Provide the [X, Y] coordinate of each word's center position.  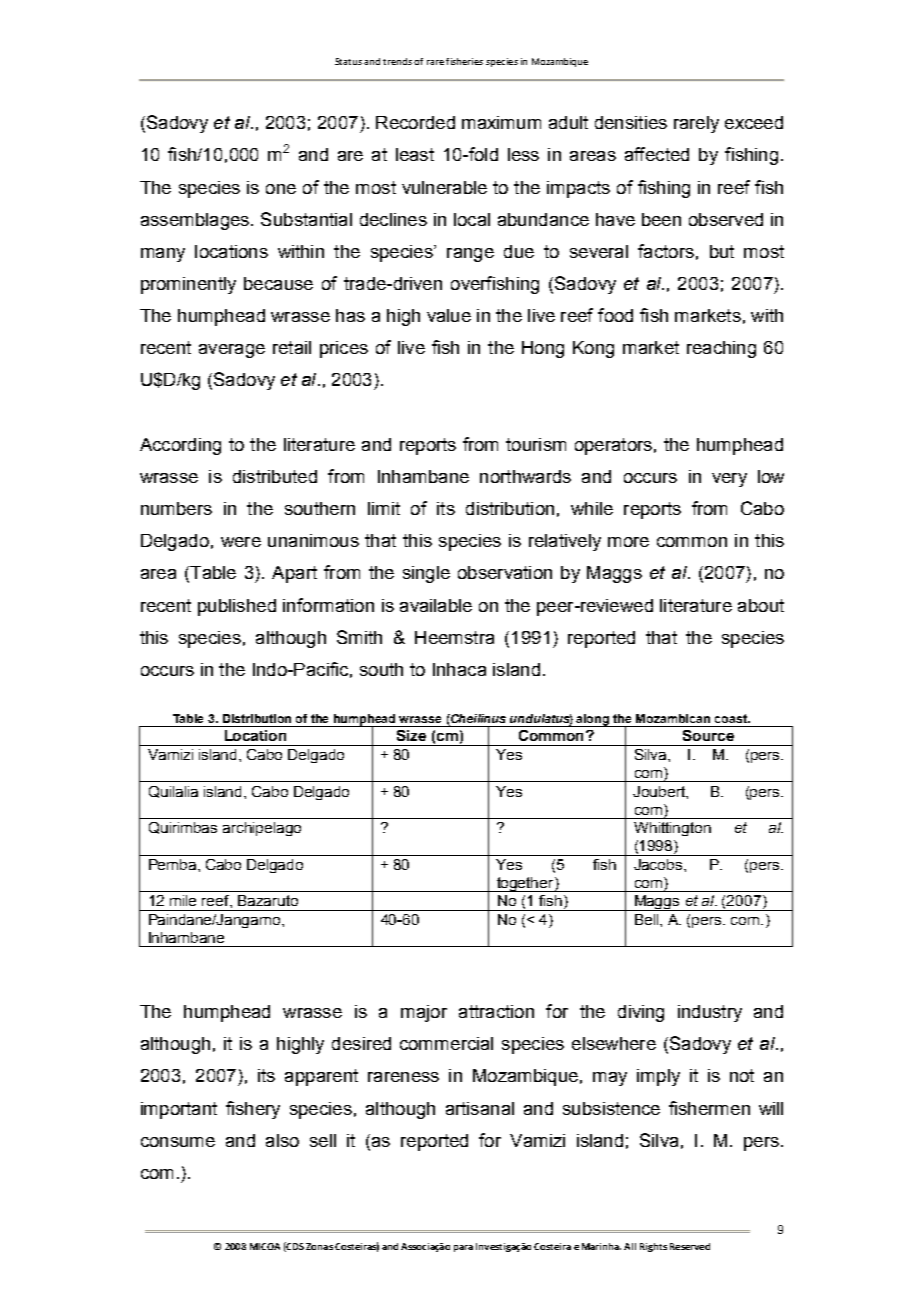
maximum [501, 122]
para [463, 1248]
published [237, 607]
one [281, 189]
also [282, 1140]
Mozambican [673, 718]
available [436, 605]
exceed [754, 122]
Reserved [690, 1246]
